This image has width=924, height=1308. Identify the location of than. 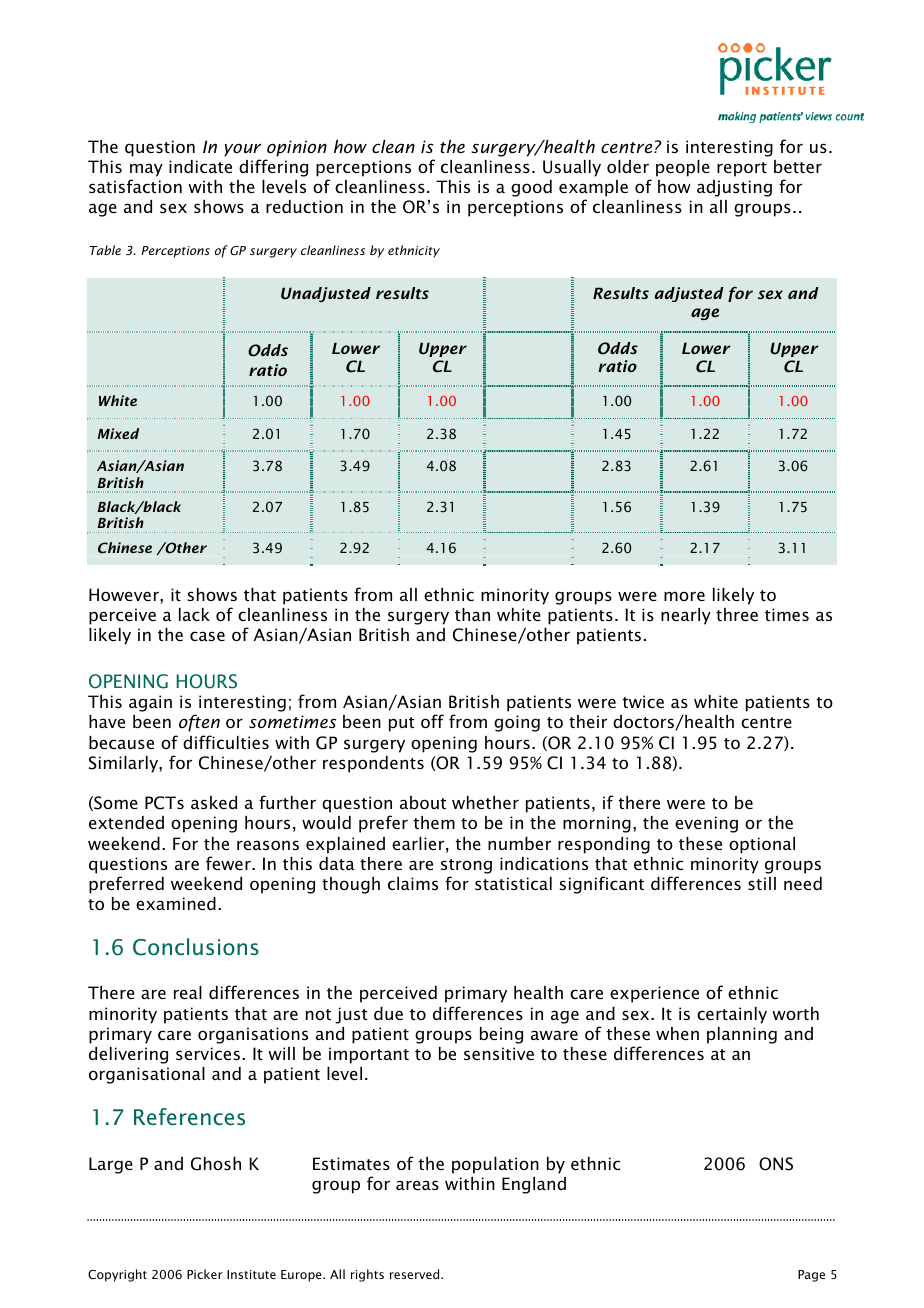
(472, 614).
